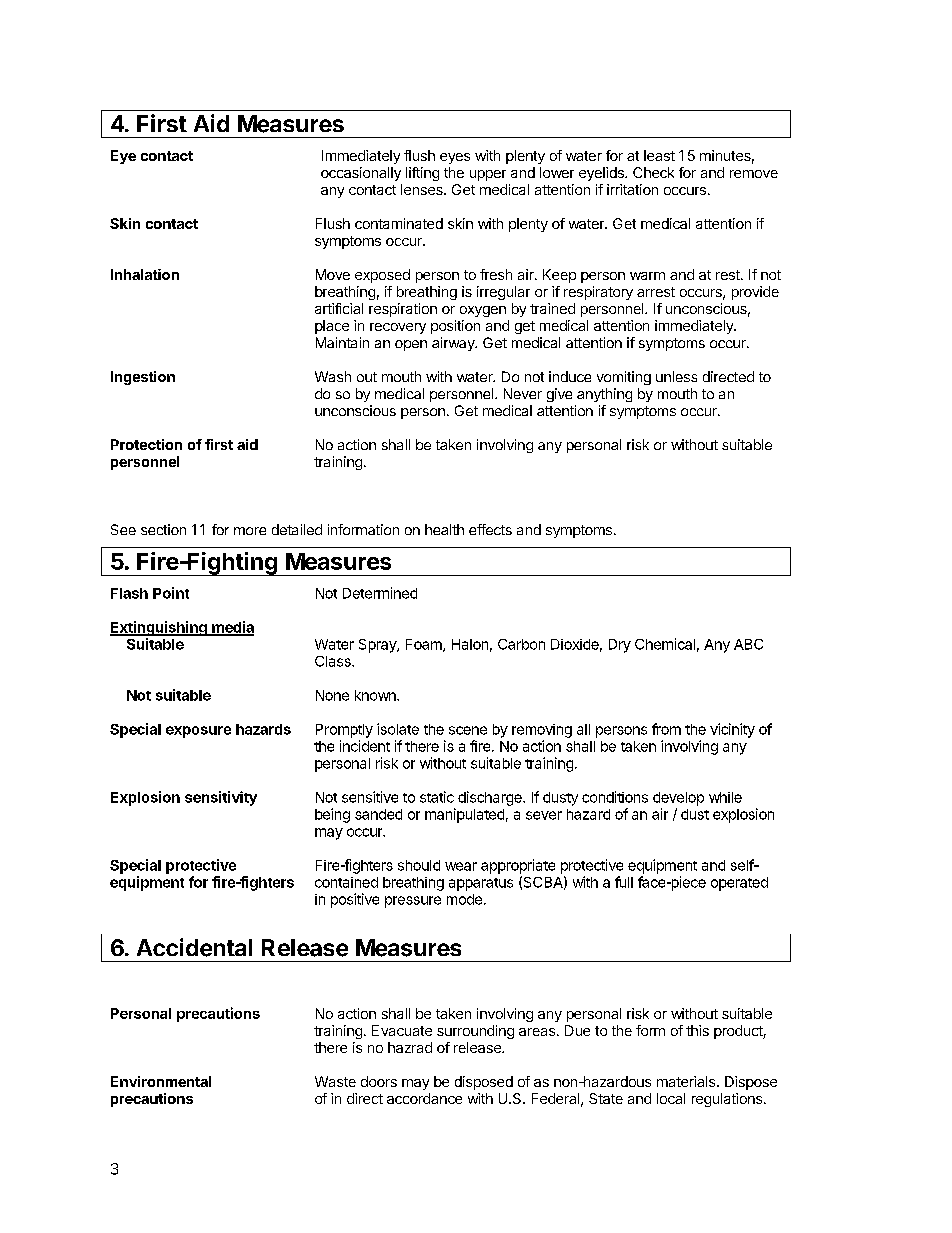 The height and width of the document is (1233, 952). Describe the element at coordinates (159, 628) in the document. I see `Extinguishing` at that location.
